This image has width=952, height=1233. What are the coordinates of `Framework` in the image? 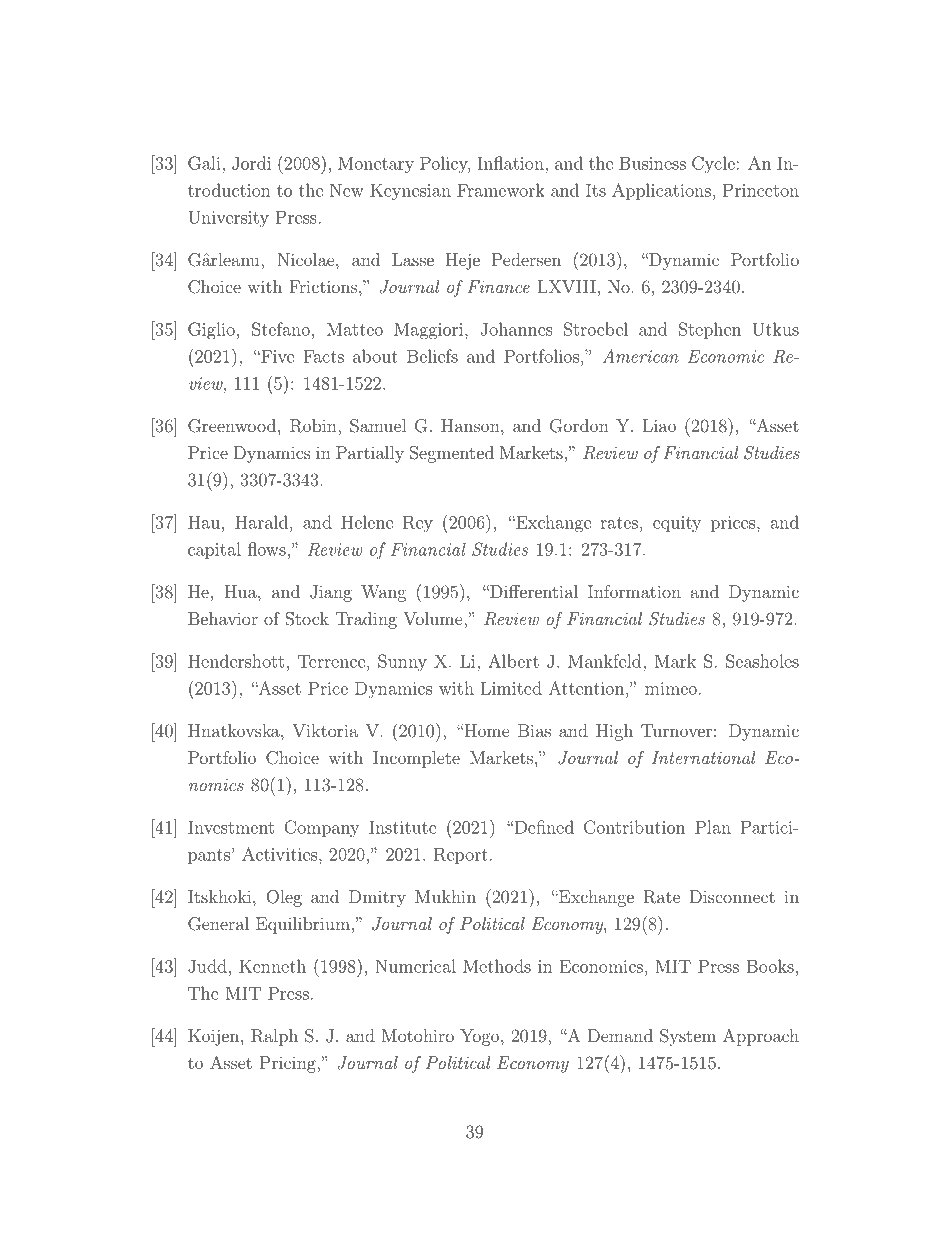 It's located at (501, 190).
